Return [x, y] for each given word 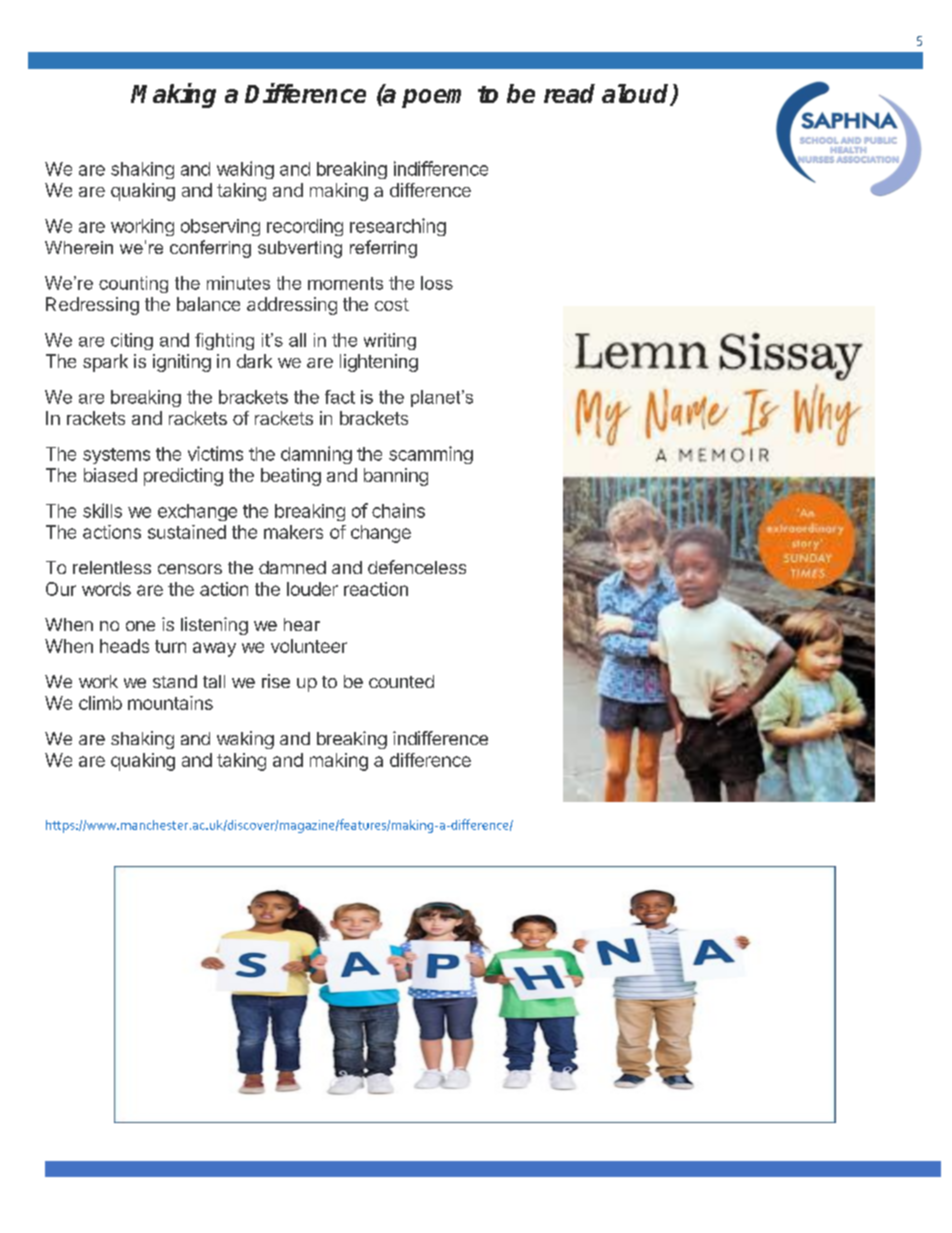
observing [220, 227]
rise [276, 681]
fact [340, 397]
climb [100, 703]
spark [105, 363]
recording [305, 227]
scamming [431, 455]
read [569, 93]
